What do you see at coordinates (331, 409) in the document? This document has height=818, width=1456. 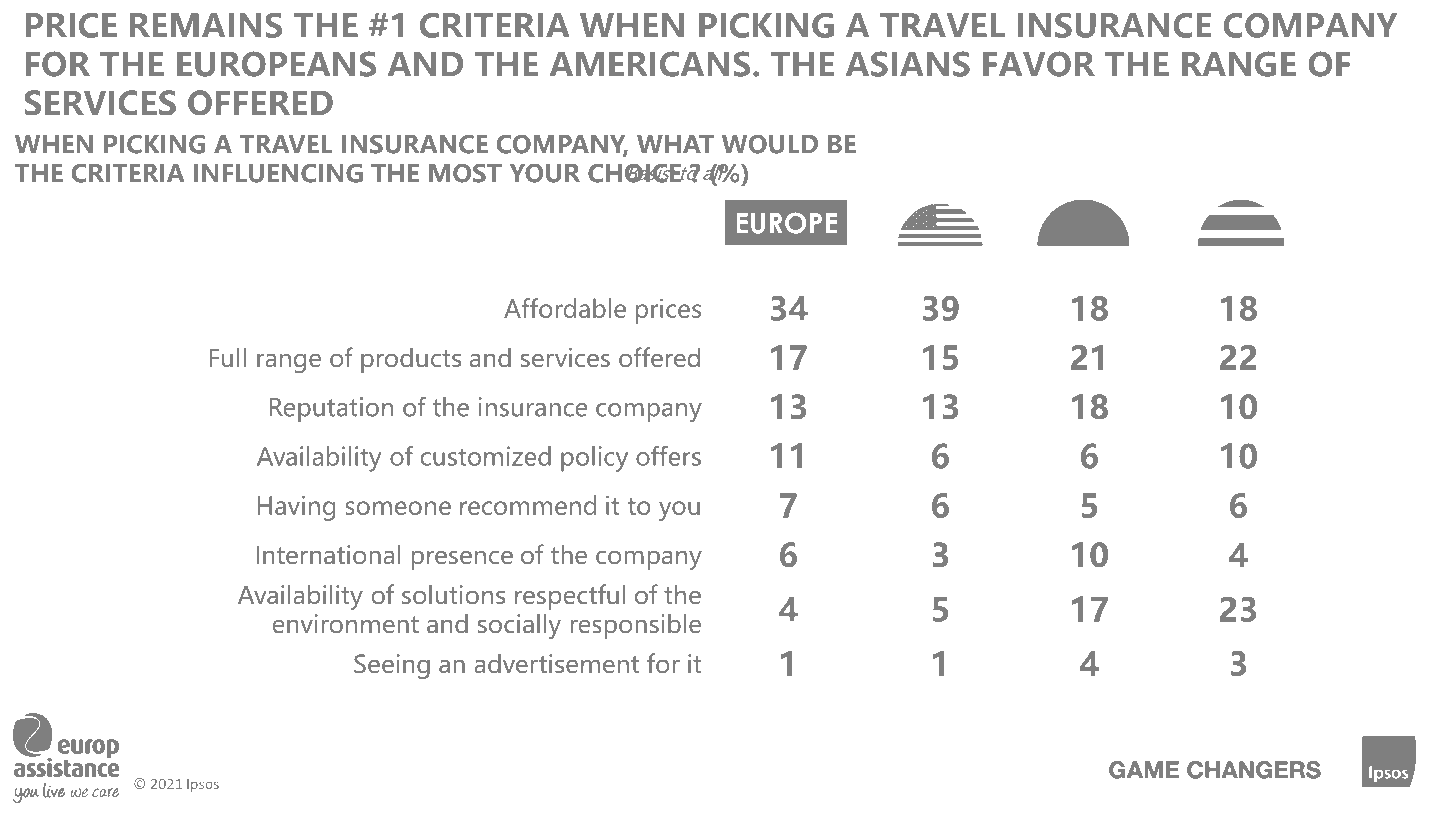 I see `Reputation` at bounding box center [331, 409].
